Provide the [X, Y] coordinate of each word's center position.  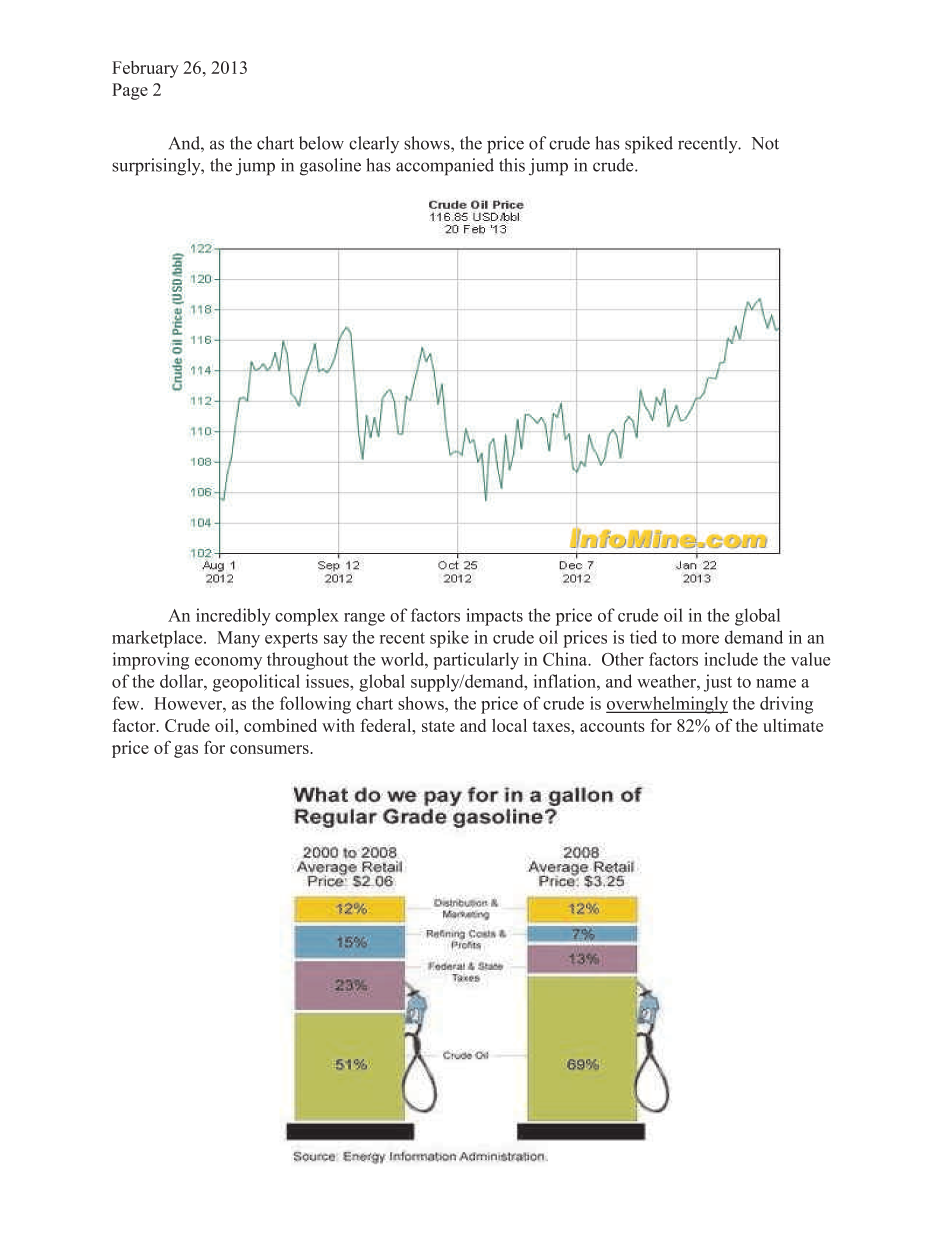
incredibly [233, 617]
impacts [494, 617]
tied [643, 637]
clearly [374, 144]
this [512, 165]
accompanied [445, 167]
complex [307, 617]
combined [280, 725]
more [700, 639]
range [364, 619]
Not [765, 143]
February [145, 69]
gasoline [330, 167]
